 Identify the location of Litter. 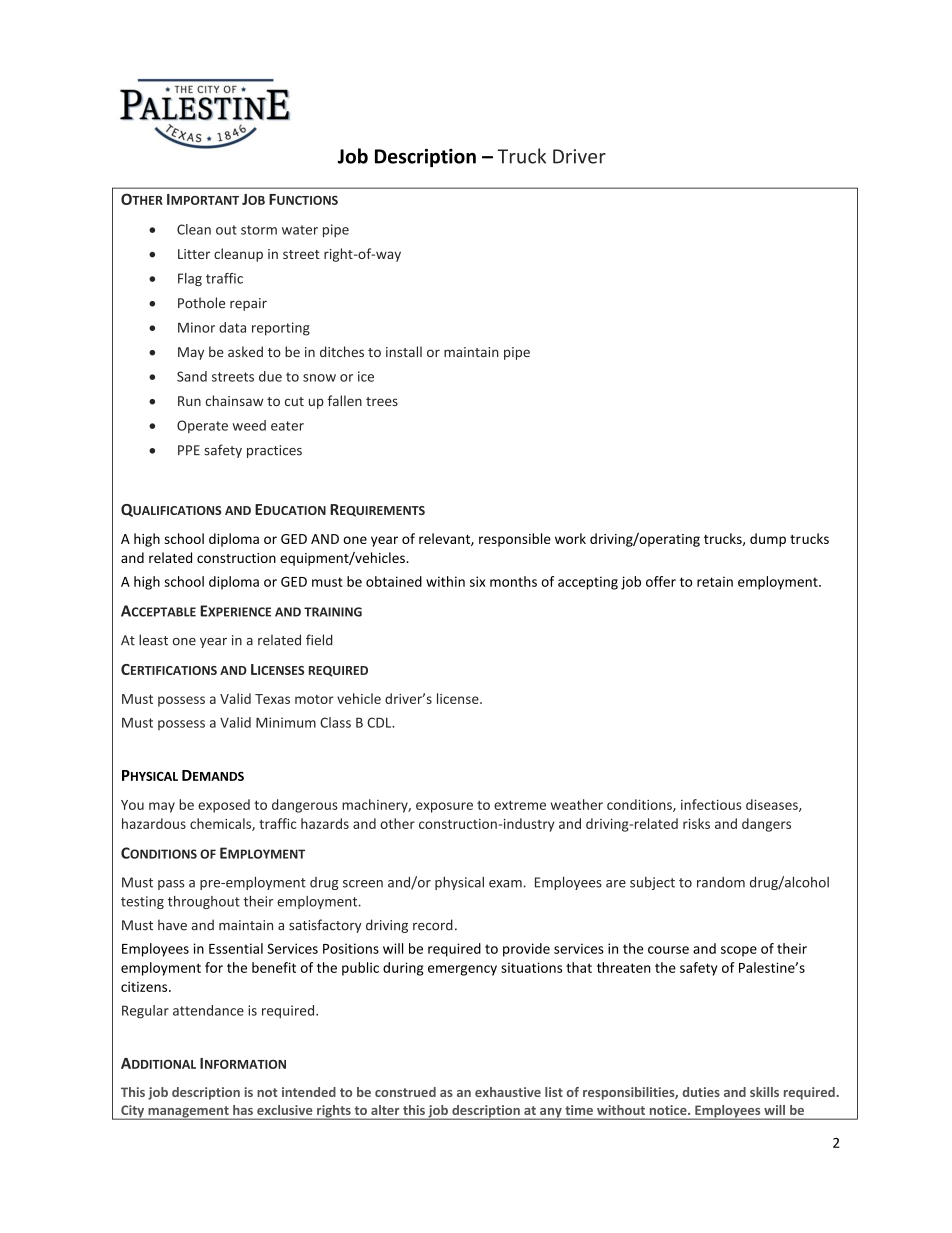
(194, 254).
